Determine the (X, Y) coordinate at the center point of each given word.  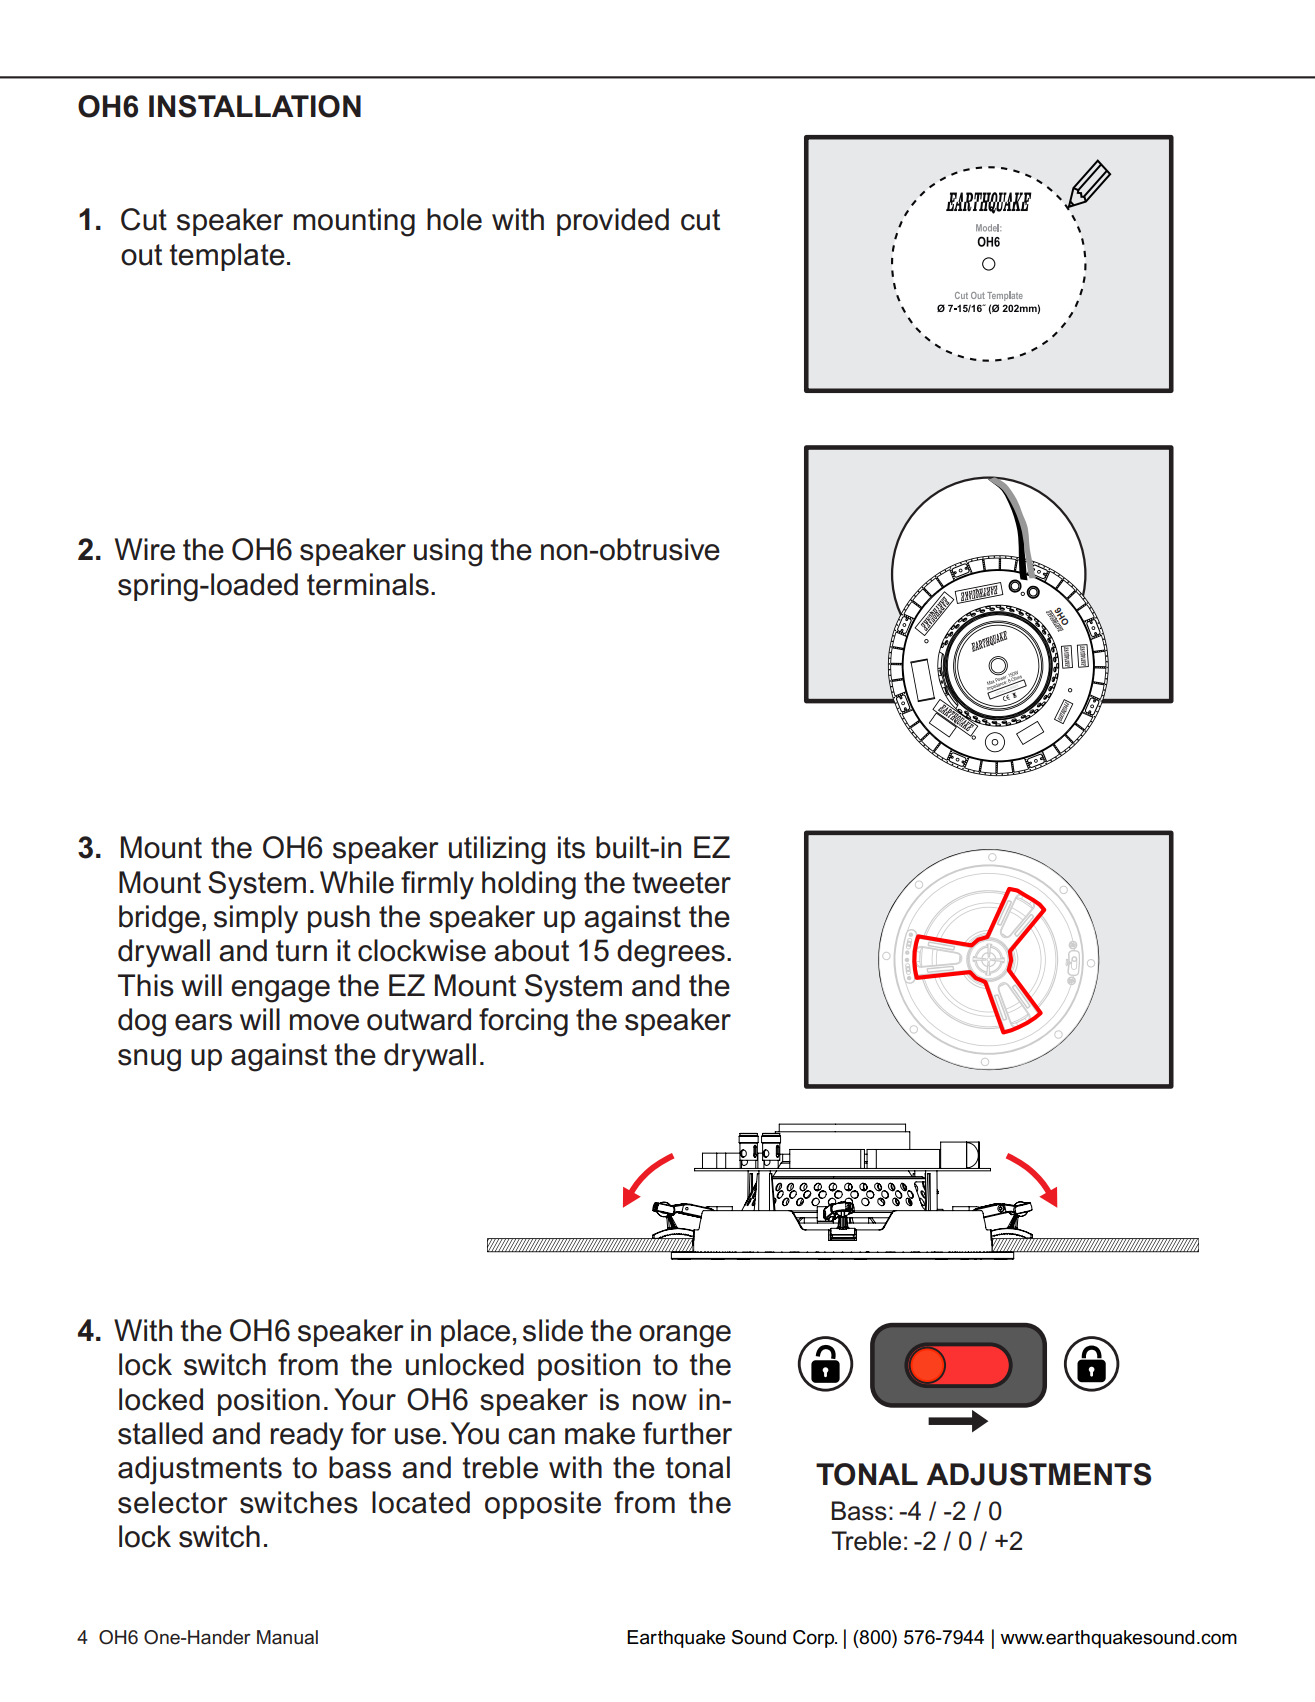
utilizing (497, 850)
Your (365, 1399)
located (421, 1502)
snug (149, 1060)
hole (454, 219)
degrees (671, 953)
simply (256, 919)
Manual (287, 1637)
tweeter (681, 883)
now (660, 1402)
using (448, 552)
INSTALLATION (255, 106)
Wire (145, 549)
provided (613, 222)
